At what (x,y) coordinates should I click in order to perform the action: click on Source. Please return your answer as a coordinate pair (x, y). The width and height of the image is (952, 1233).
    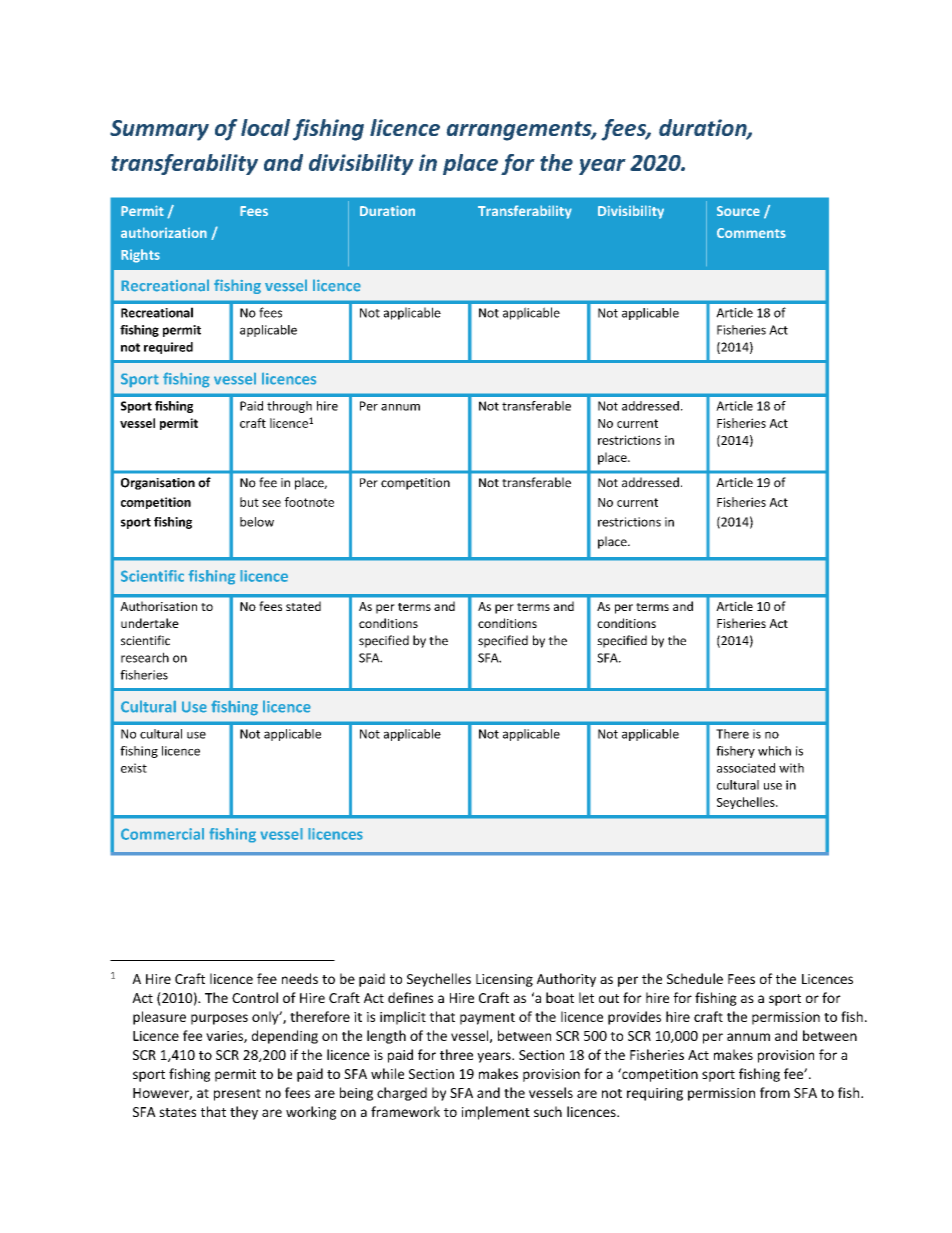
    Looking at the image, I should click on (738, 211).
